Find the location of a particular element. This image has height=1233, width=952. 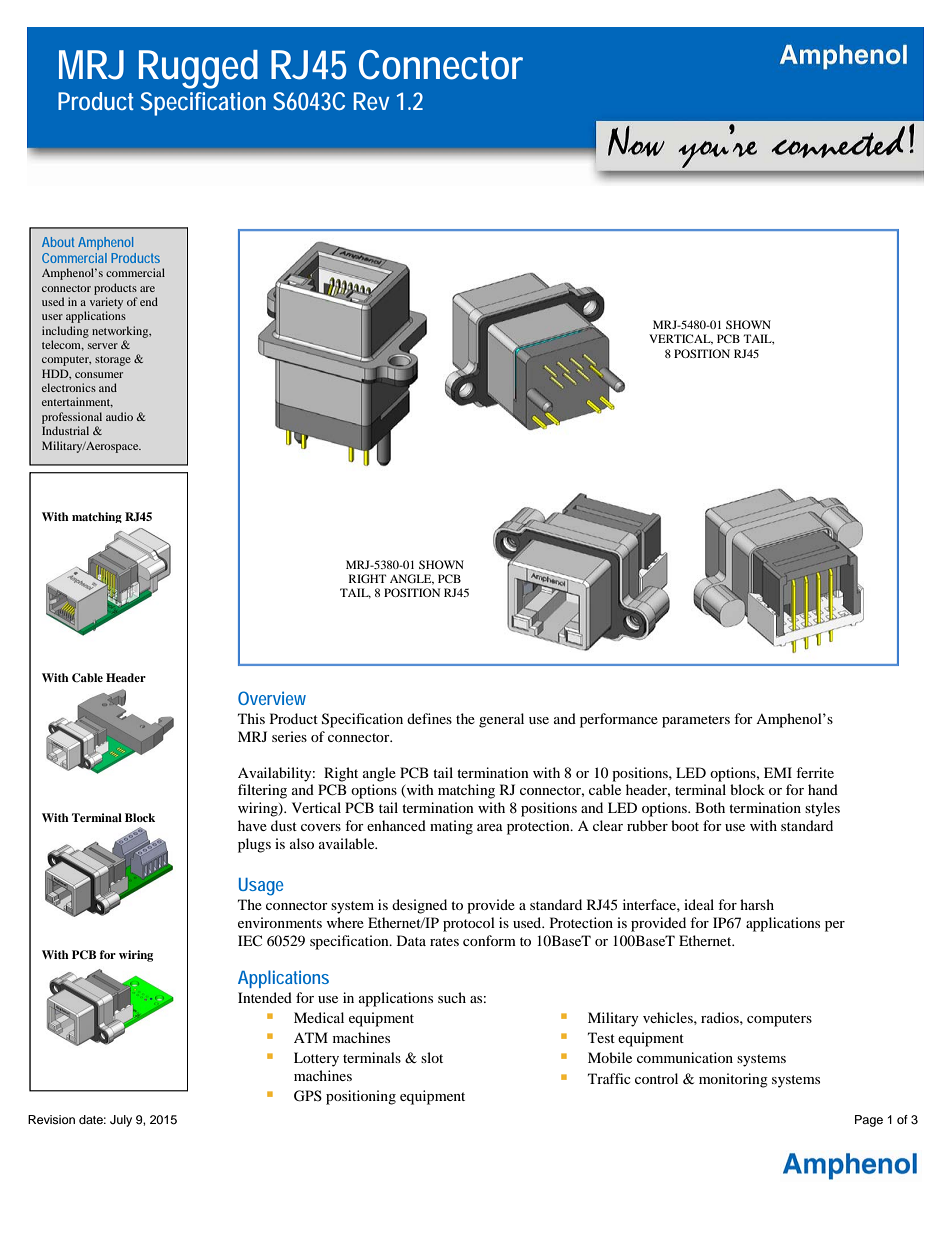

Rugged is located at coordinates (198, 69).
